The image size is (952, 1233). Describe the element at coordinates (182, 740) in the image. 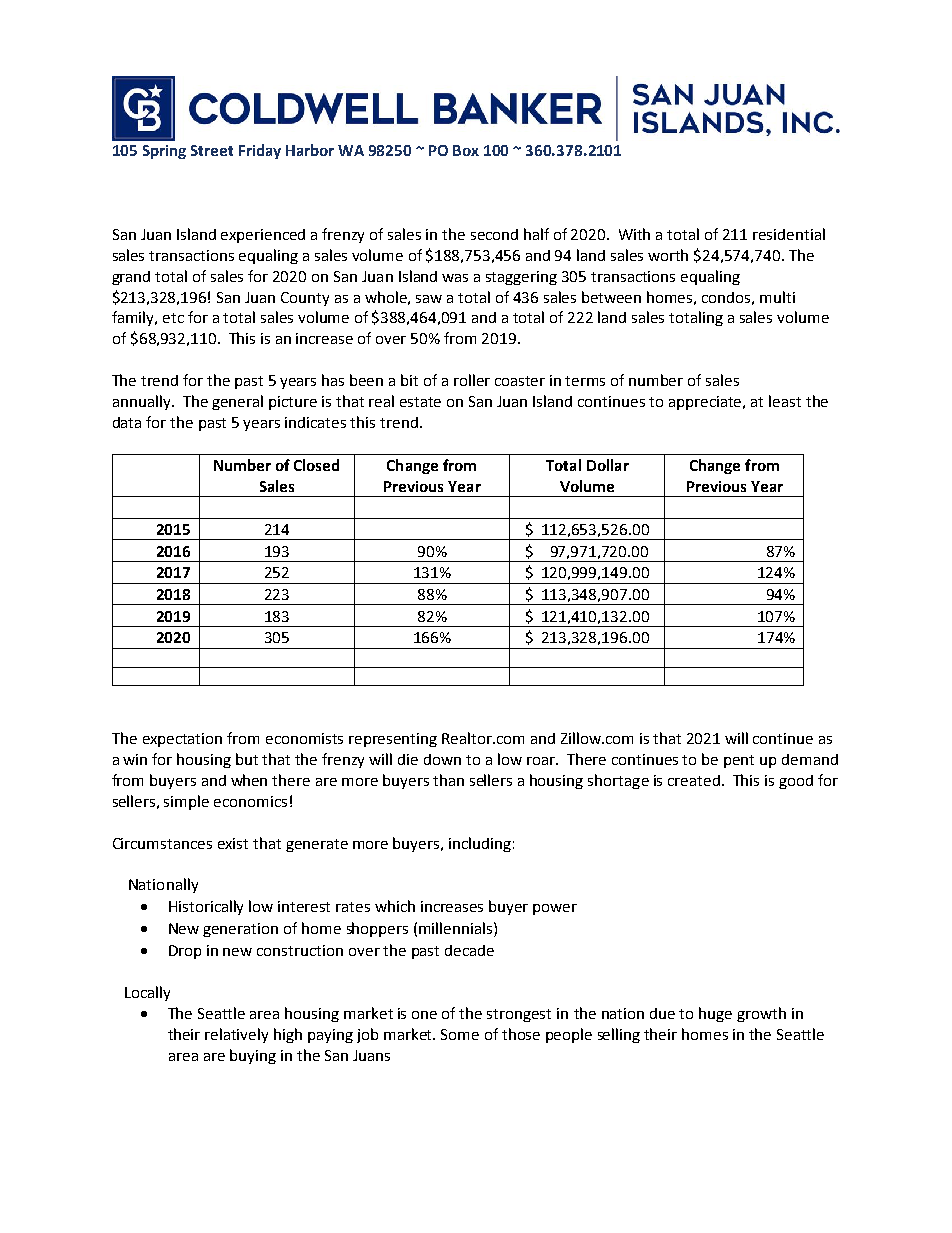

I see `expectation` at that location.
